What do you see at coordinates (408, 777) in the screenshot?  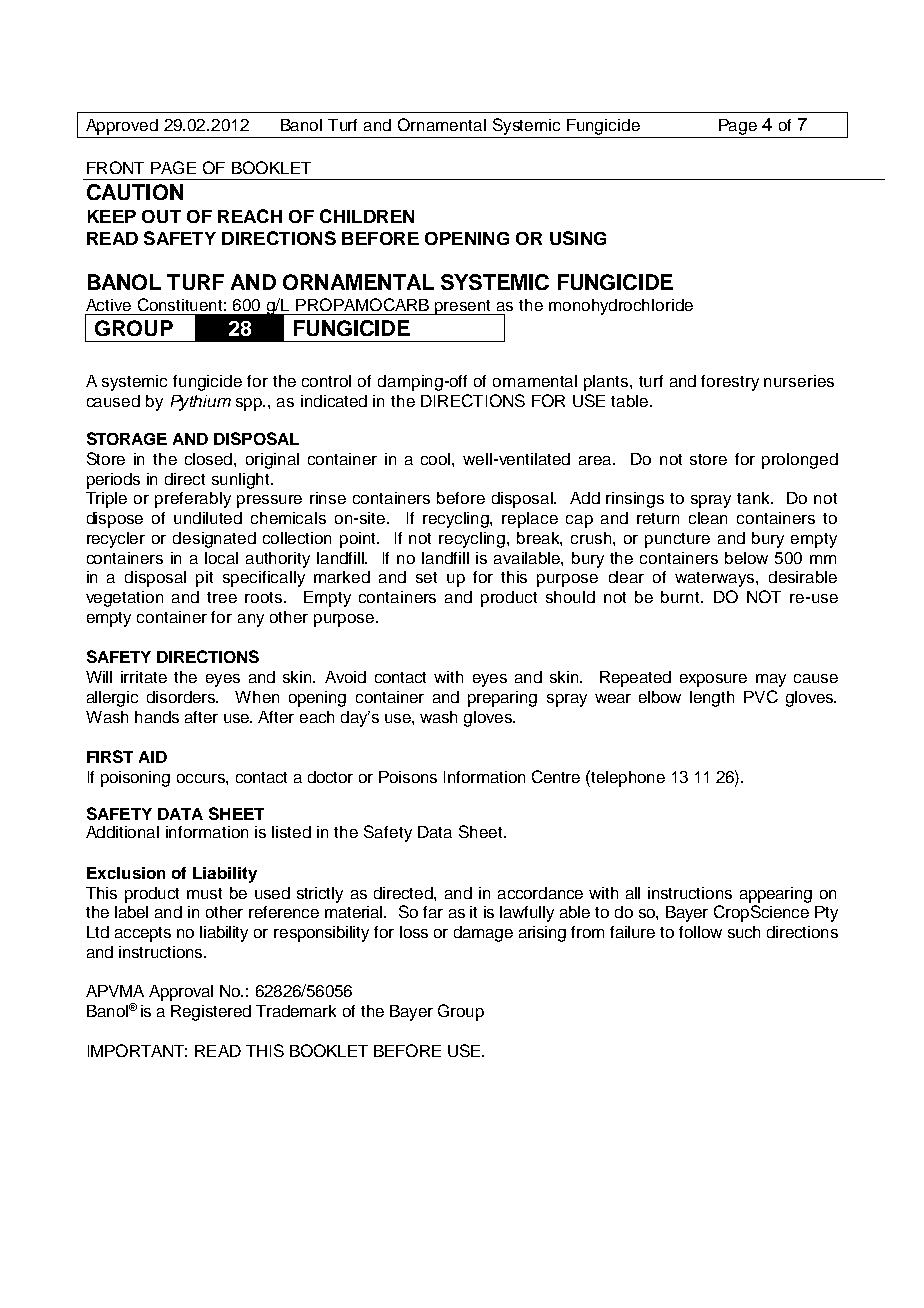 I see `Poisons` at bounding box center [408, 777].
